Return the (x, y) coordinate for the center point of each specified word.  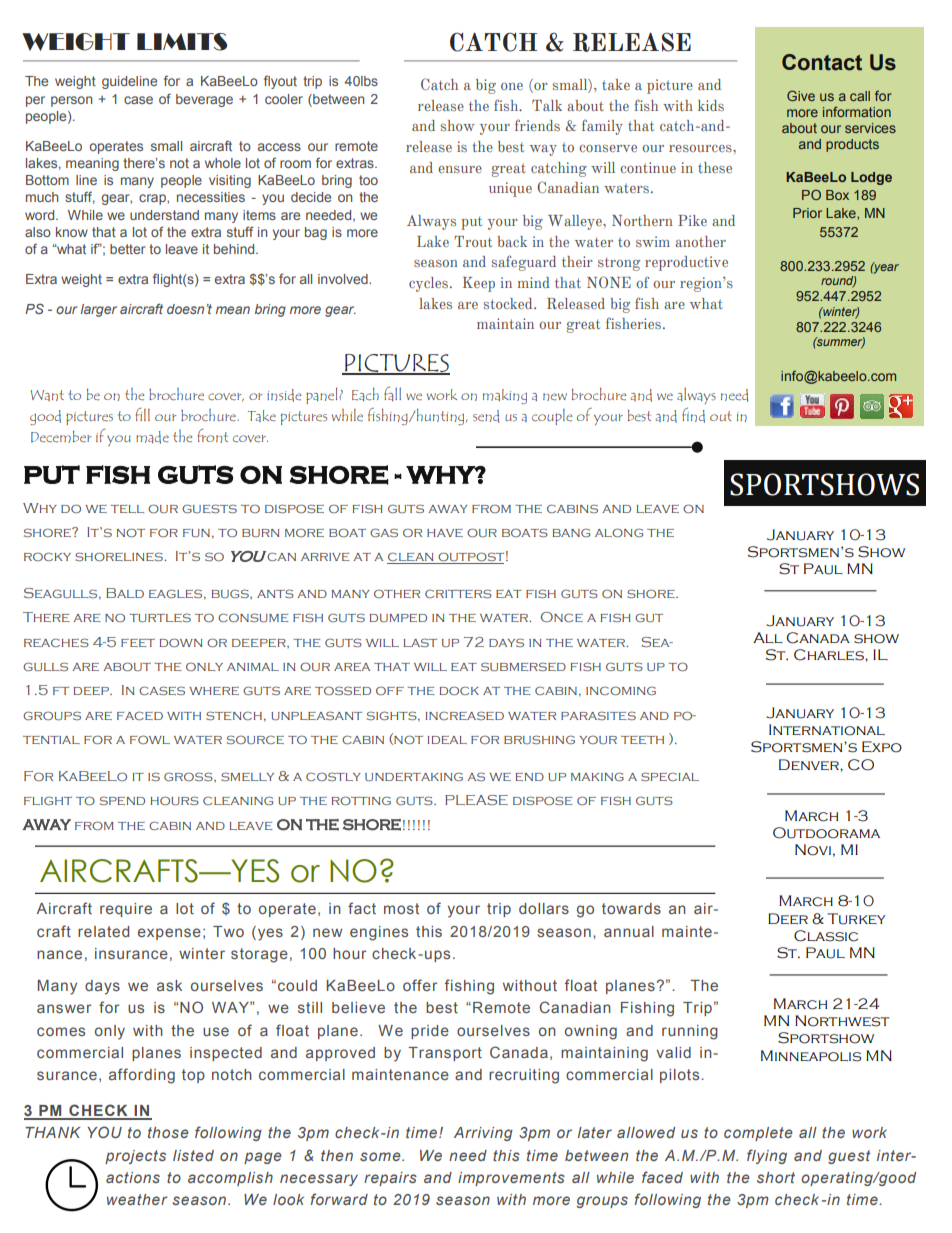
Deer (788, 918)
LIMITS (182, 42)
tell (127, 509)
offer (420, 985)
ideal (447, 740)
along (619, 532)
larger (98, 310)
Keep (479, 284)
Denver (810, 764)
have (445, 533)
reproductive (686, 263)
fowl (150, 739)
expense (169, 934)
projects (135, 1157)
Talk (547, 105)
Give (801, 95)
